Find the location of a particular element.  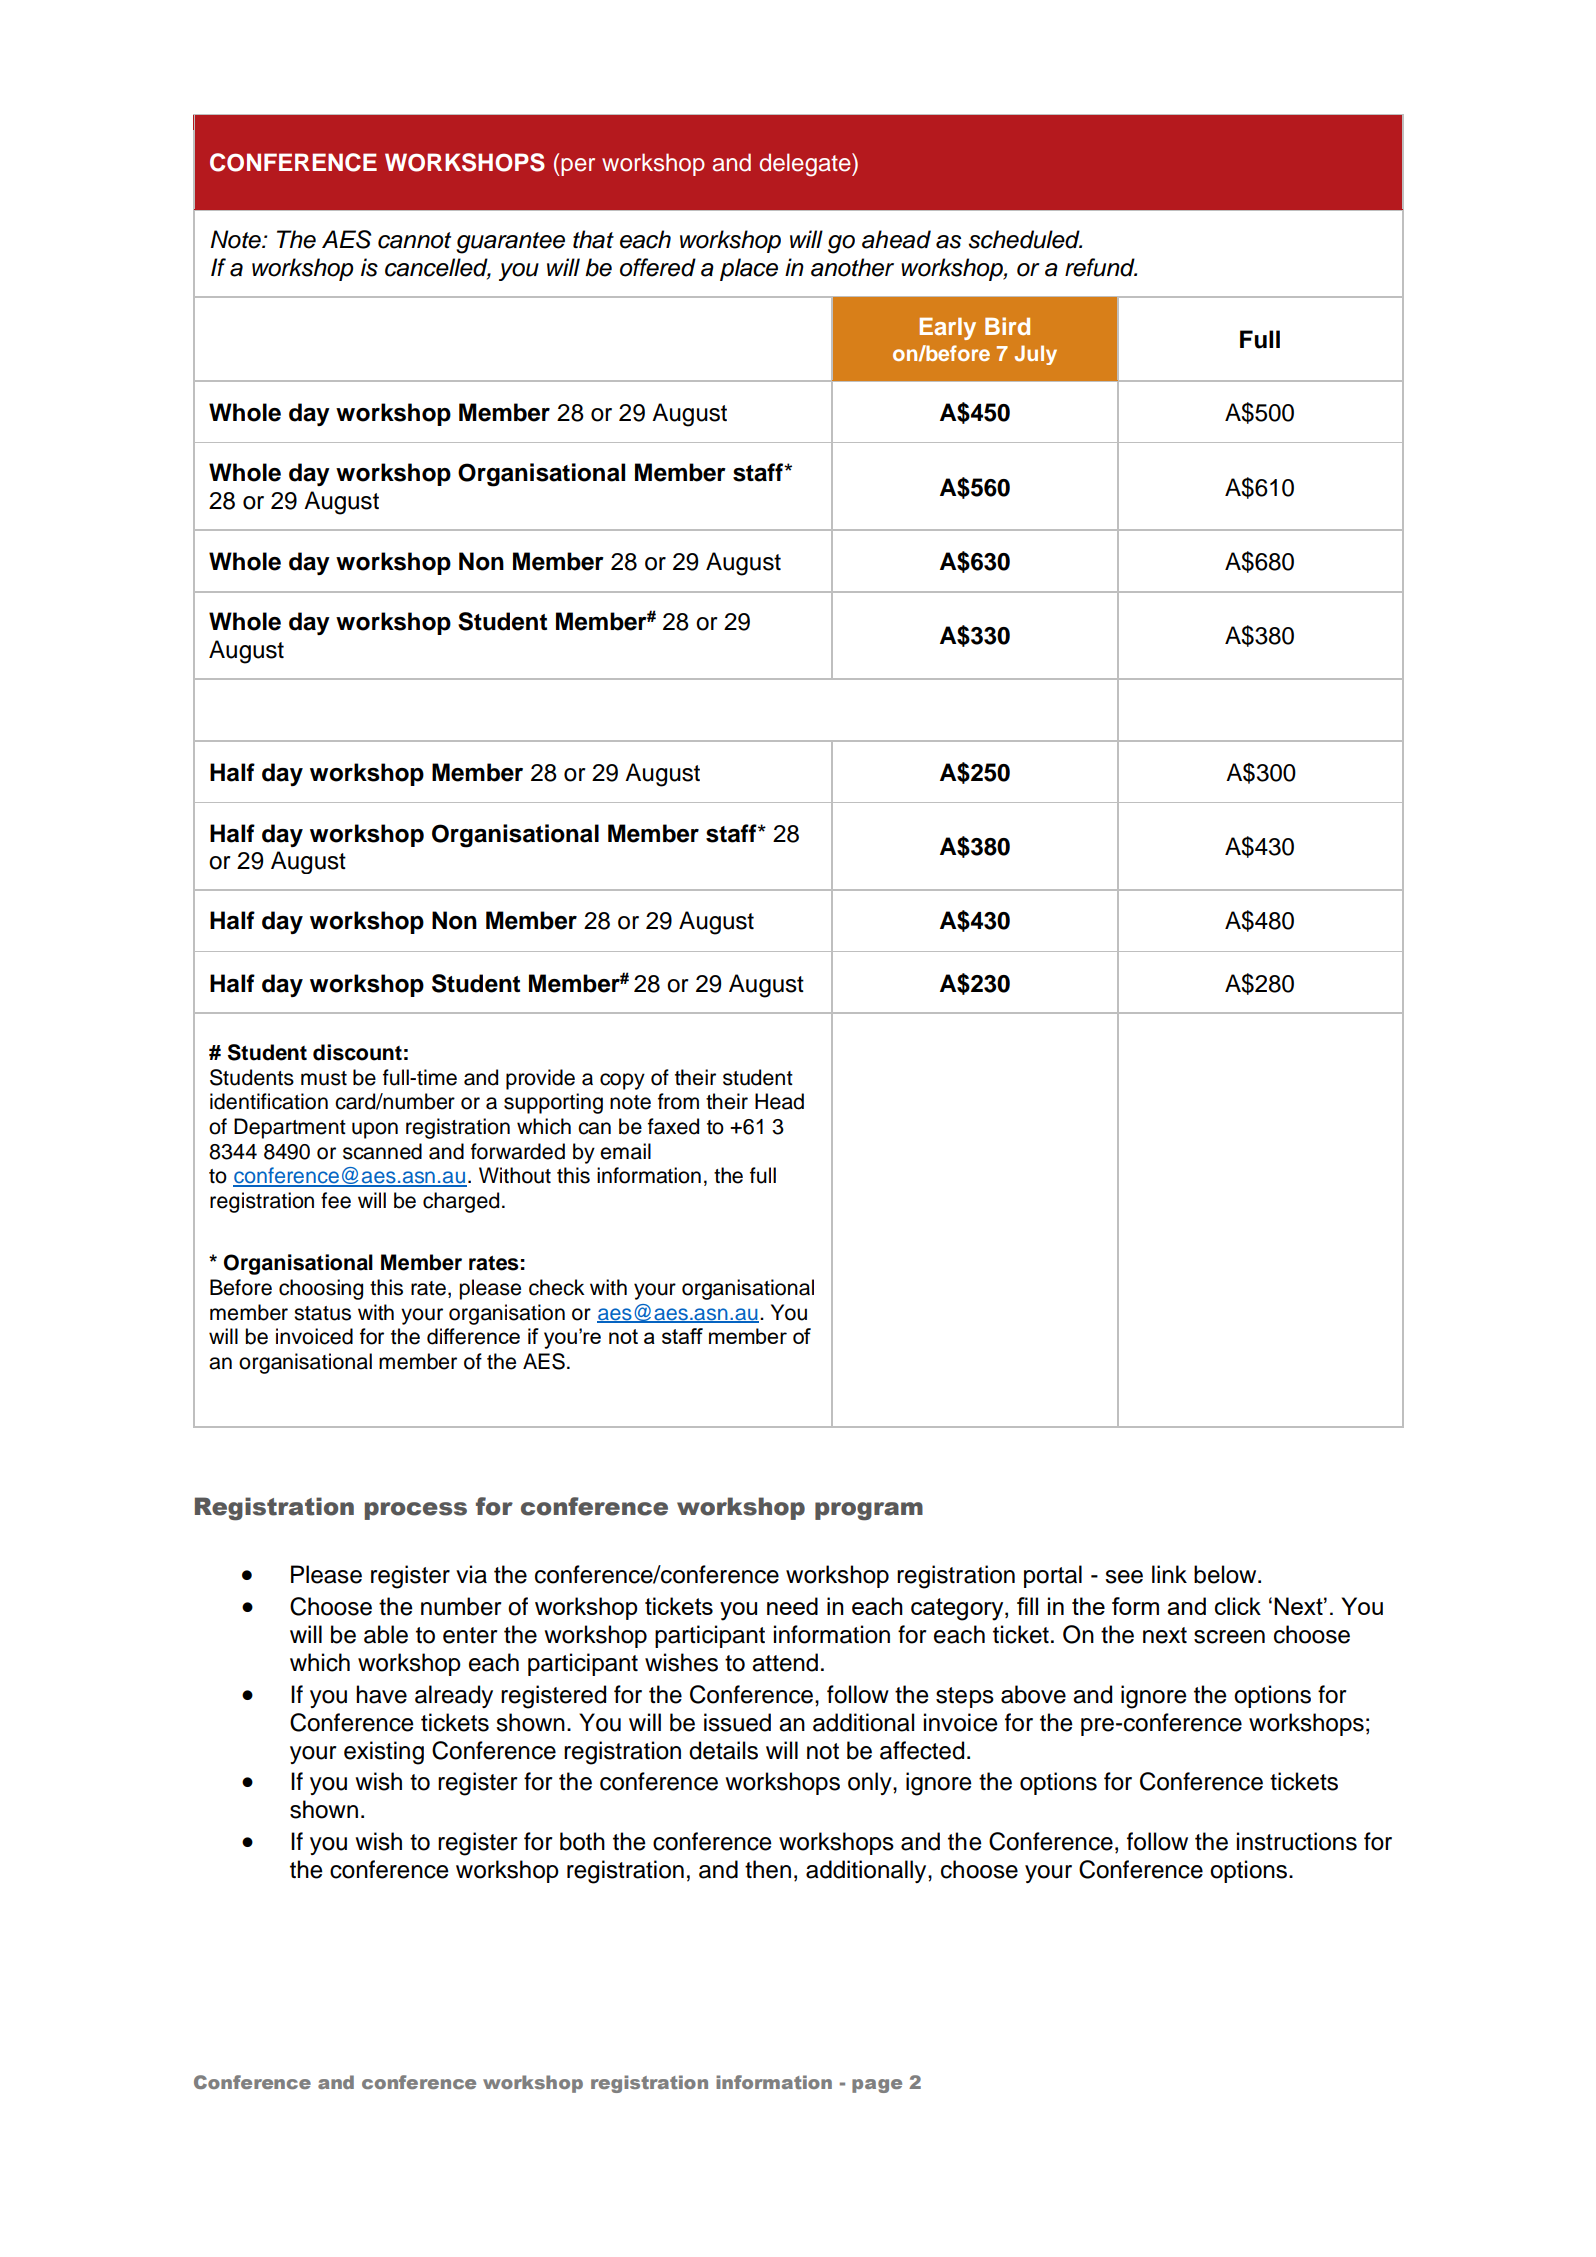

place is located at coordinates (749, 269).
